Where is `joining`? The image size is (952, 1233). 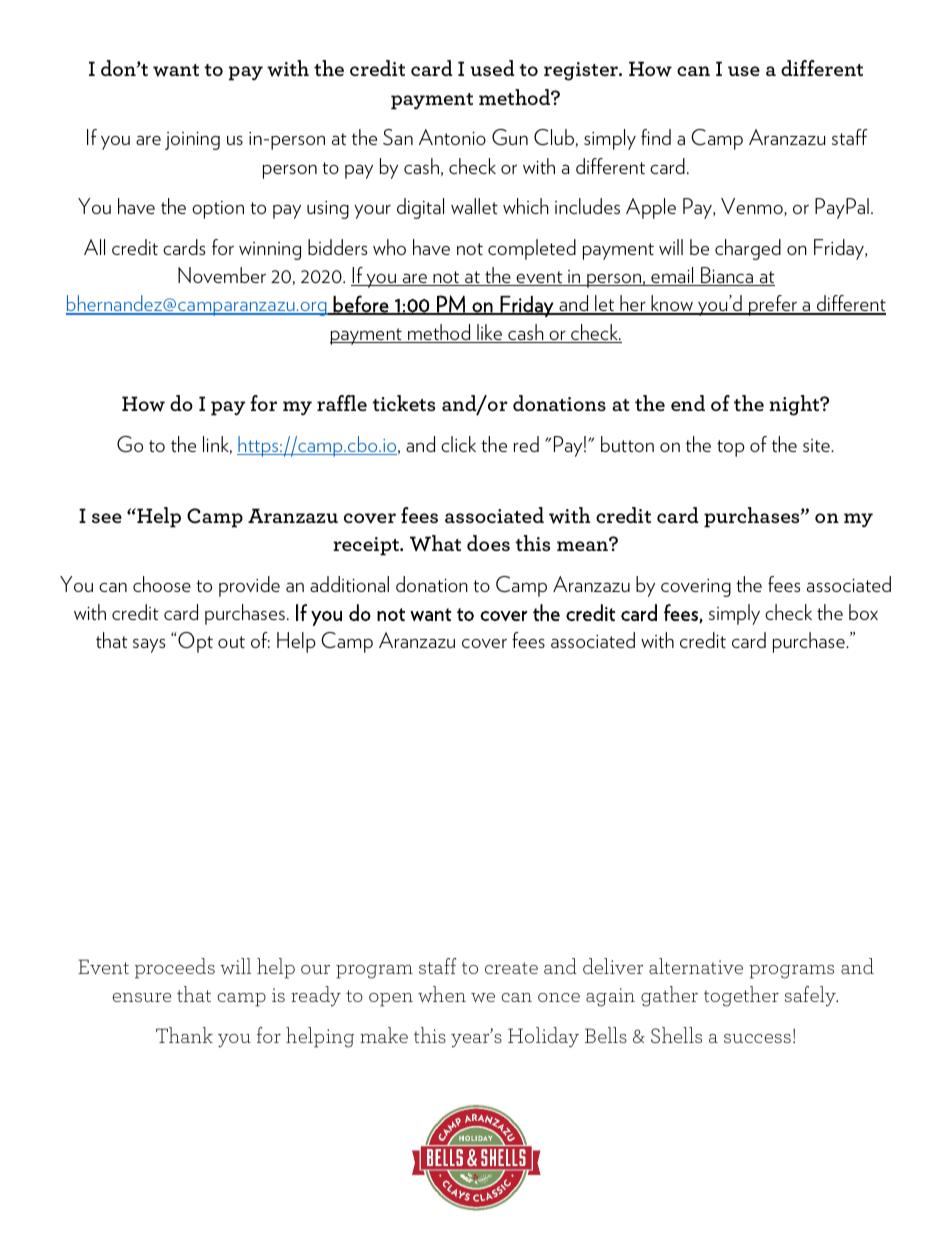
joining is located at coordinates (192, 140).
